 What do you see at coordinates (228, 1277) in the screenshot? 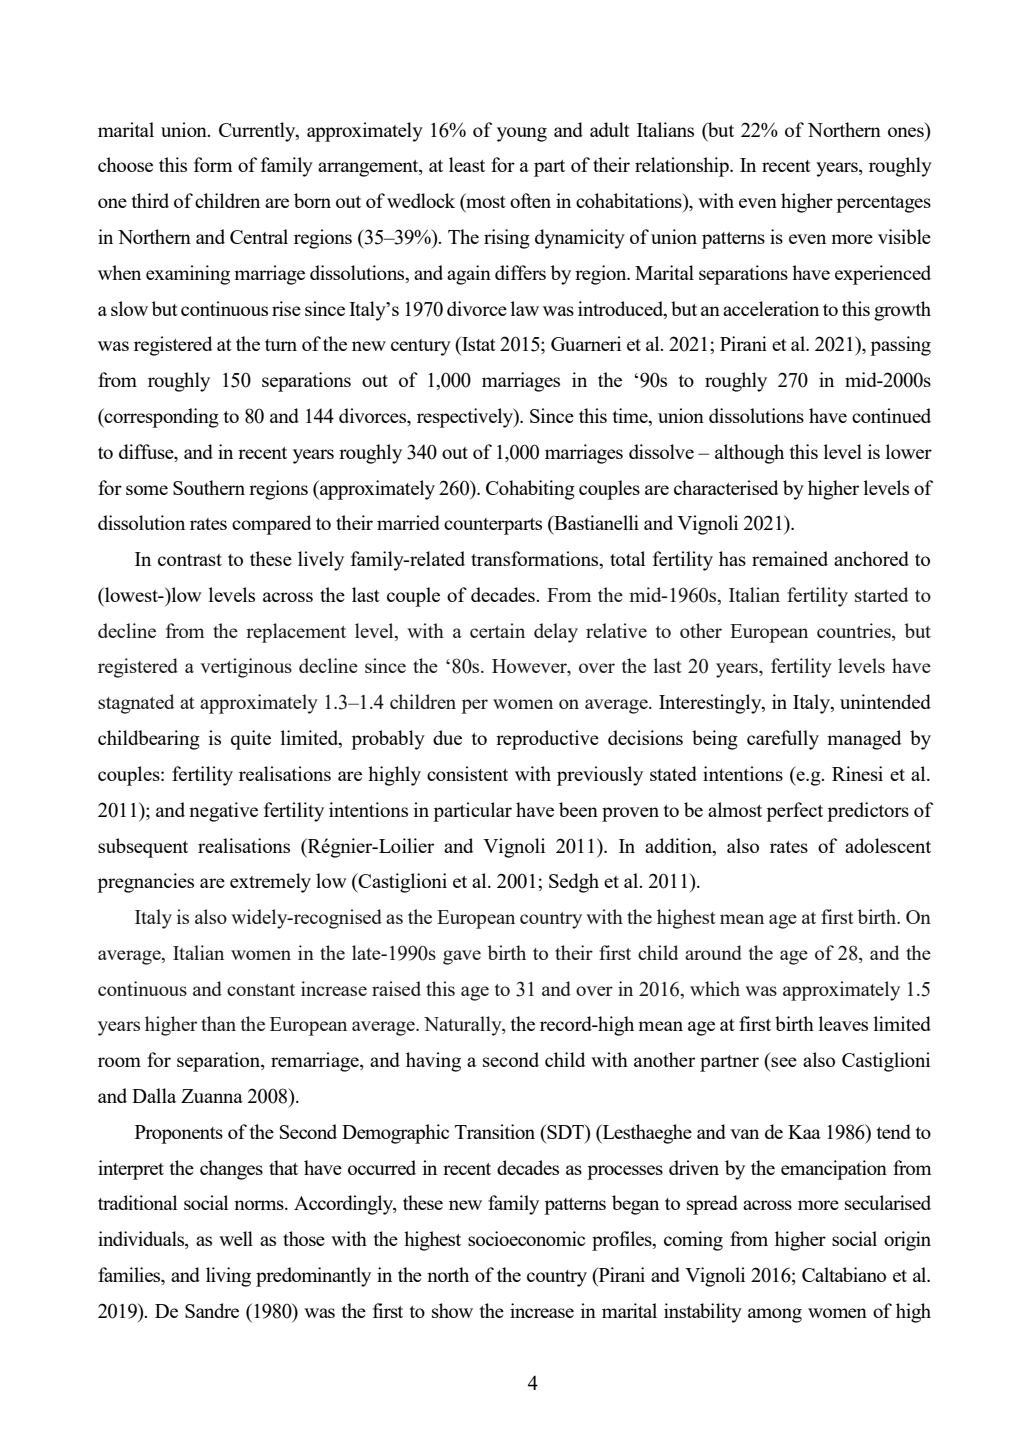
I see `living` at bounding box center [228, 1277].
